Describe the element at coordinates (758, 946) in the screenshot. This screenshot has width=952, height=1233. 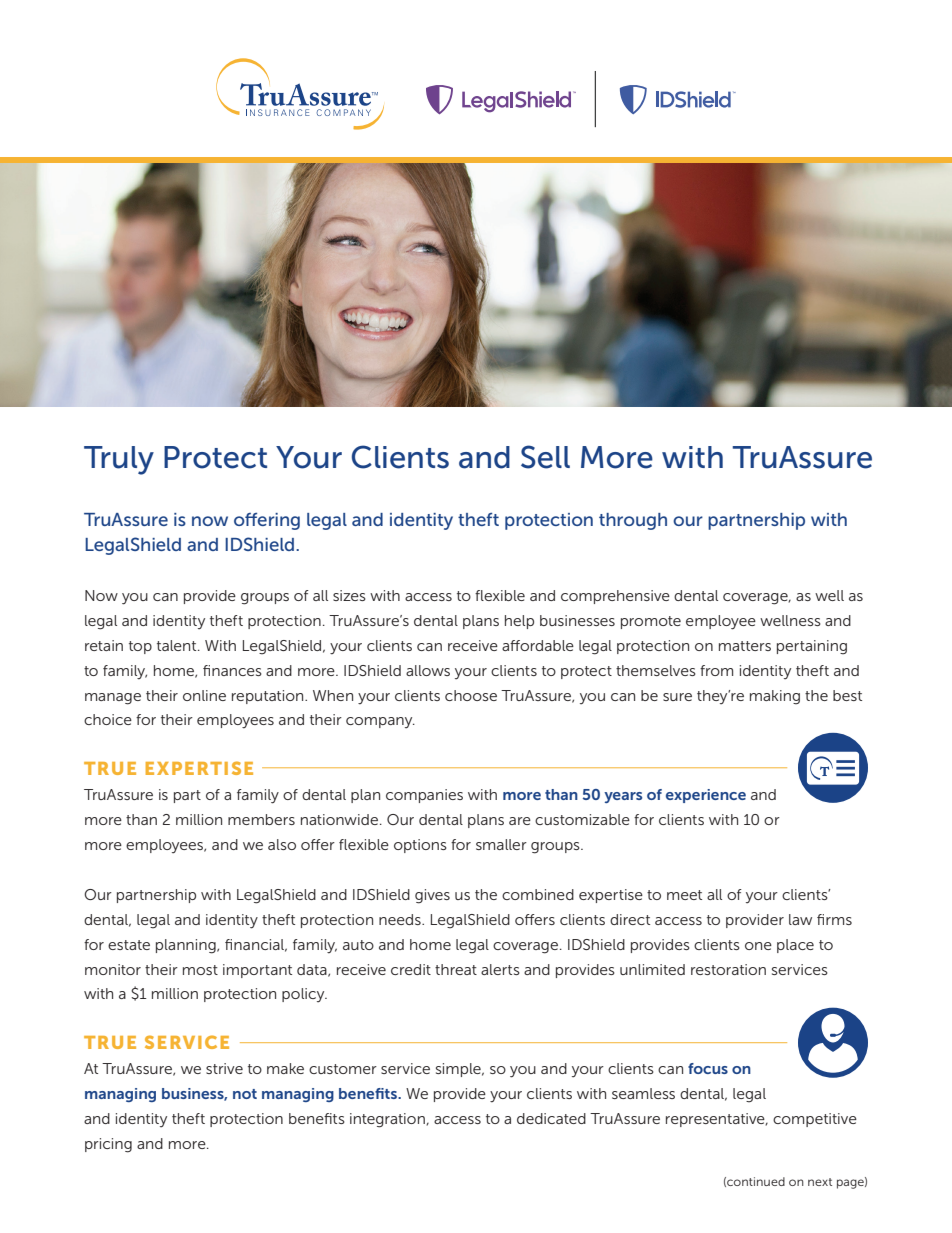
I see `one` at that location.
